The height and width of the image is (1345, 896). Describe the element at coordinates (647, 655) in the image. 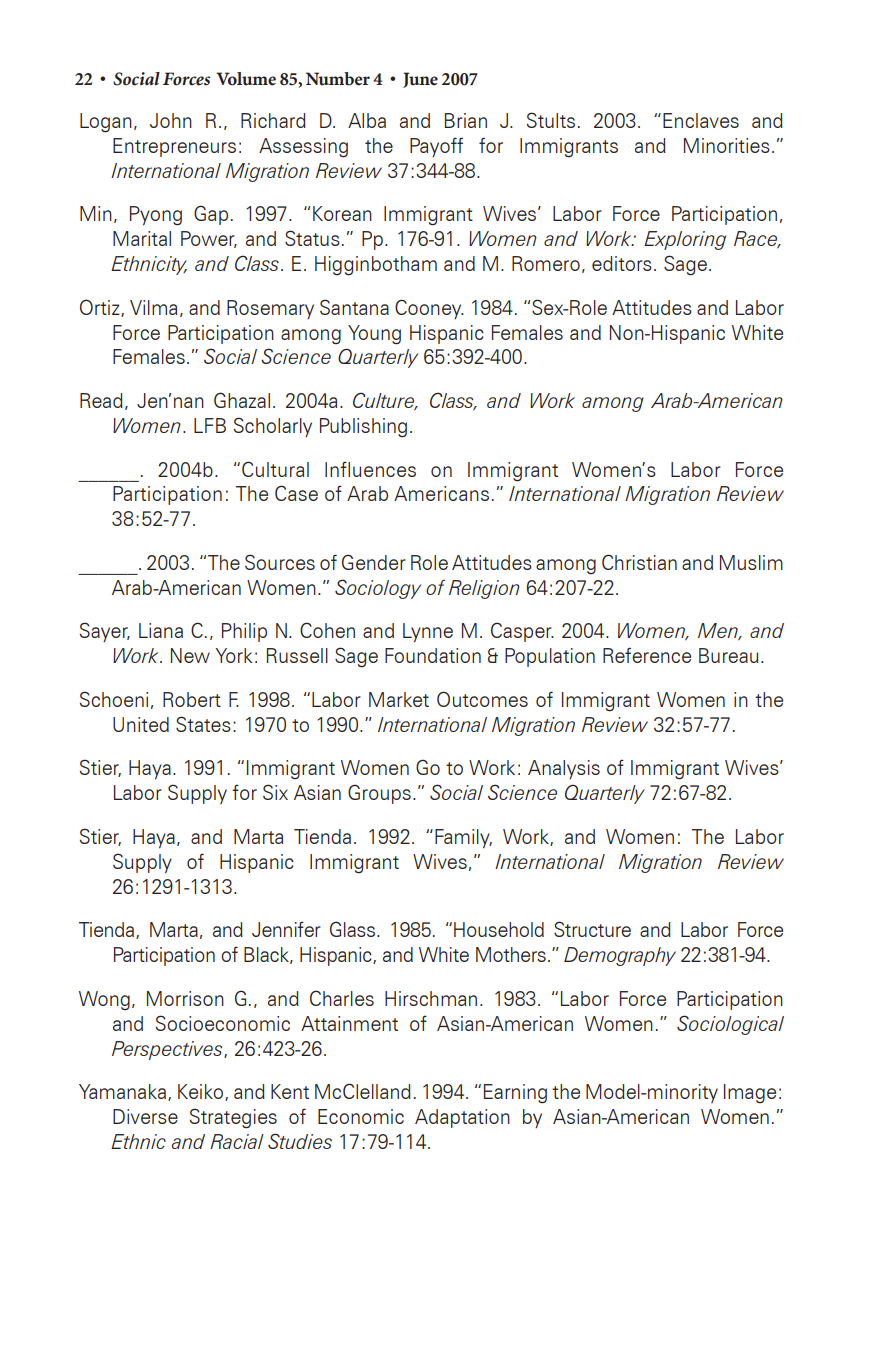

I see `Reference` at that location.
